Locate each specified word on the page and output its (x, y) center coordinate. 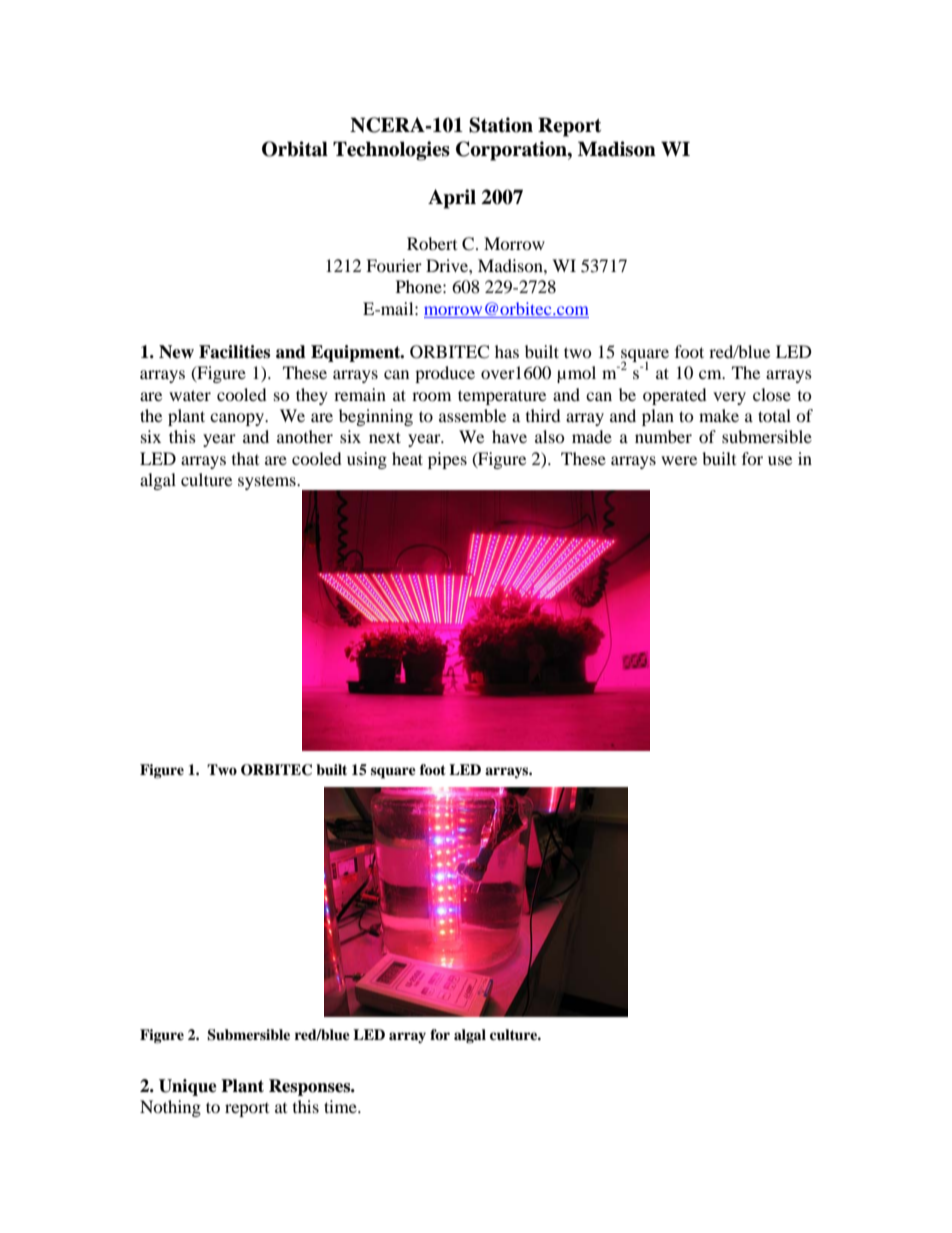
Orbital (295, 149)
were (679, 460)
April (452, 199)
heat (407, 458)
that (245, 458)
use (780, 460)
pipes (447, 460)
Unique (188, 1087)
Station (501, 125)
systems (268, 483)
